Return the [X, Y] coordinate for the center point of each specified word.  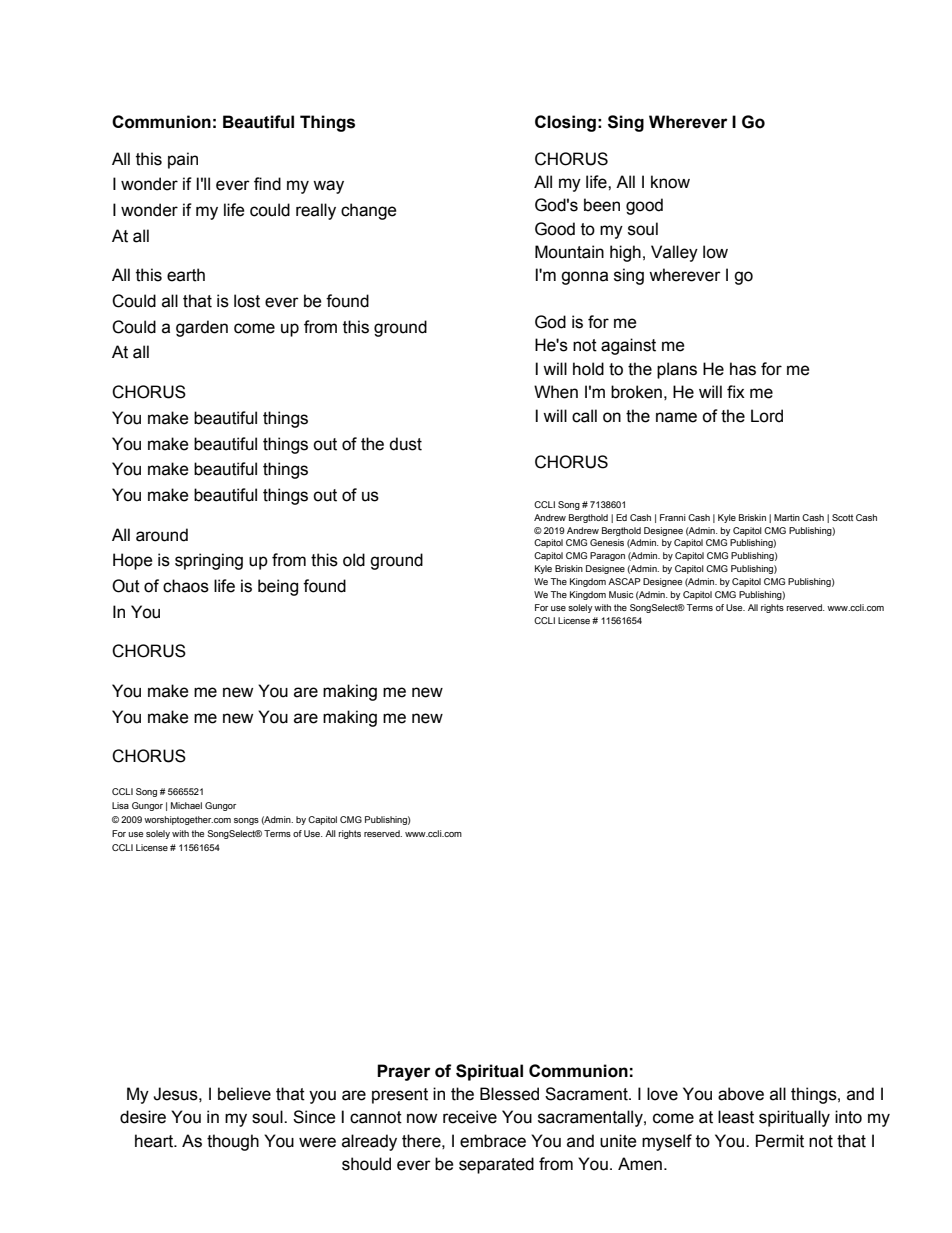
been [602, 205]
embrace [493, 1141]
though [233, 1142]
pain [183, 160]
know [670, 182]
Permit [780, 1141]
